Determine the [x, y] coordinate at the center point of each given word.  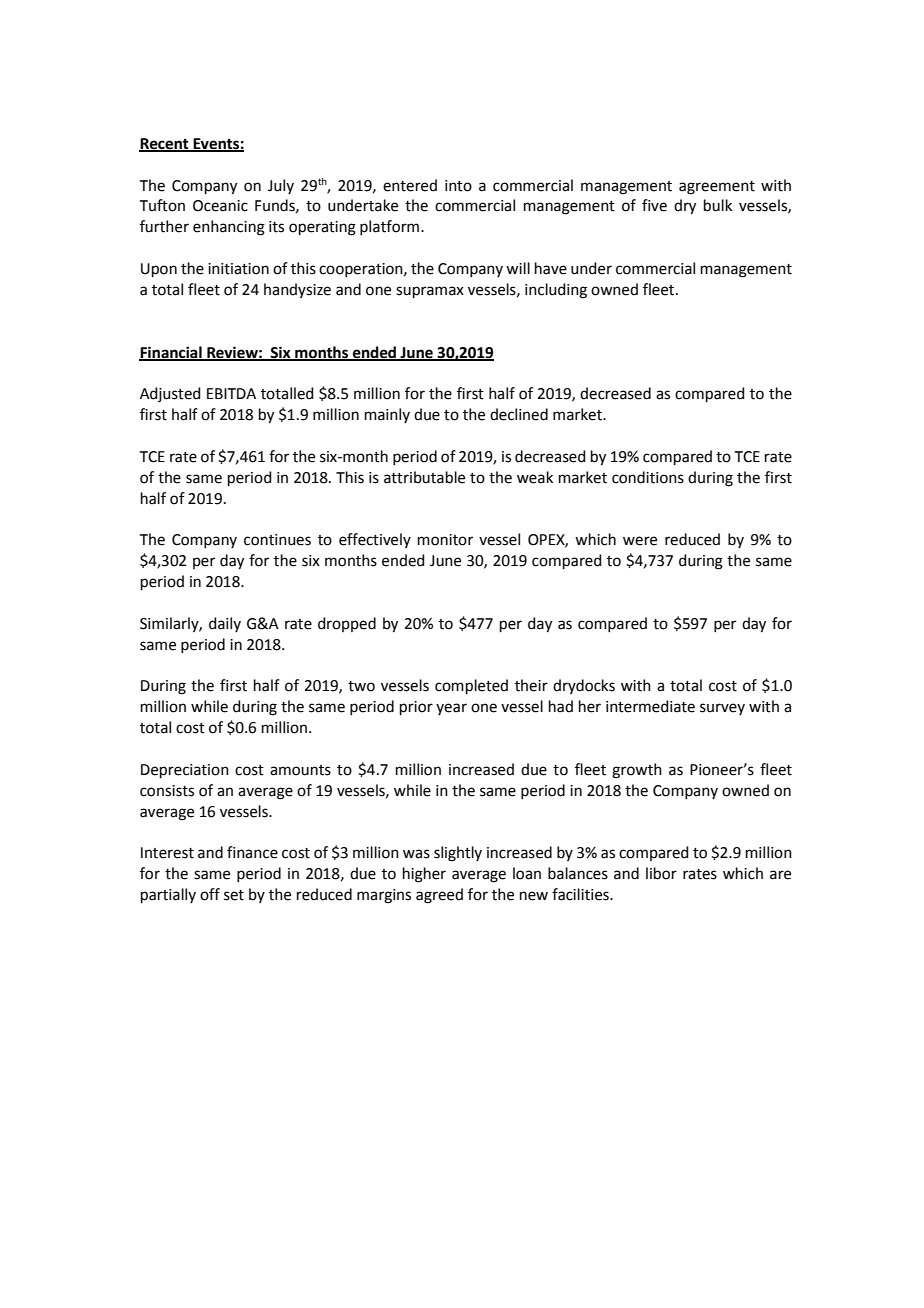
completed [471, 686]
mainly [387, 415]
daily [225, 624]
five [654, 205]
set [234, 895]
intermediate [650, 706]
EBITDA [231, 393]
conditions [648, 477]
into [458, 186]
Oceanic [220, 206]
